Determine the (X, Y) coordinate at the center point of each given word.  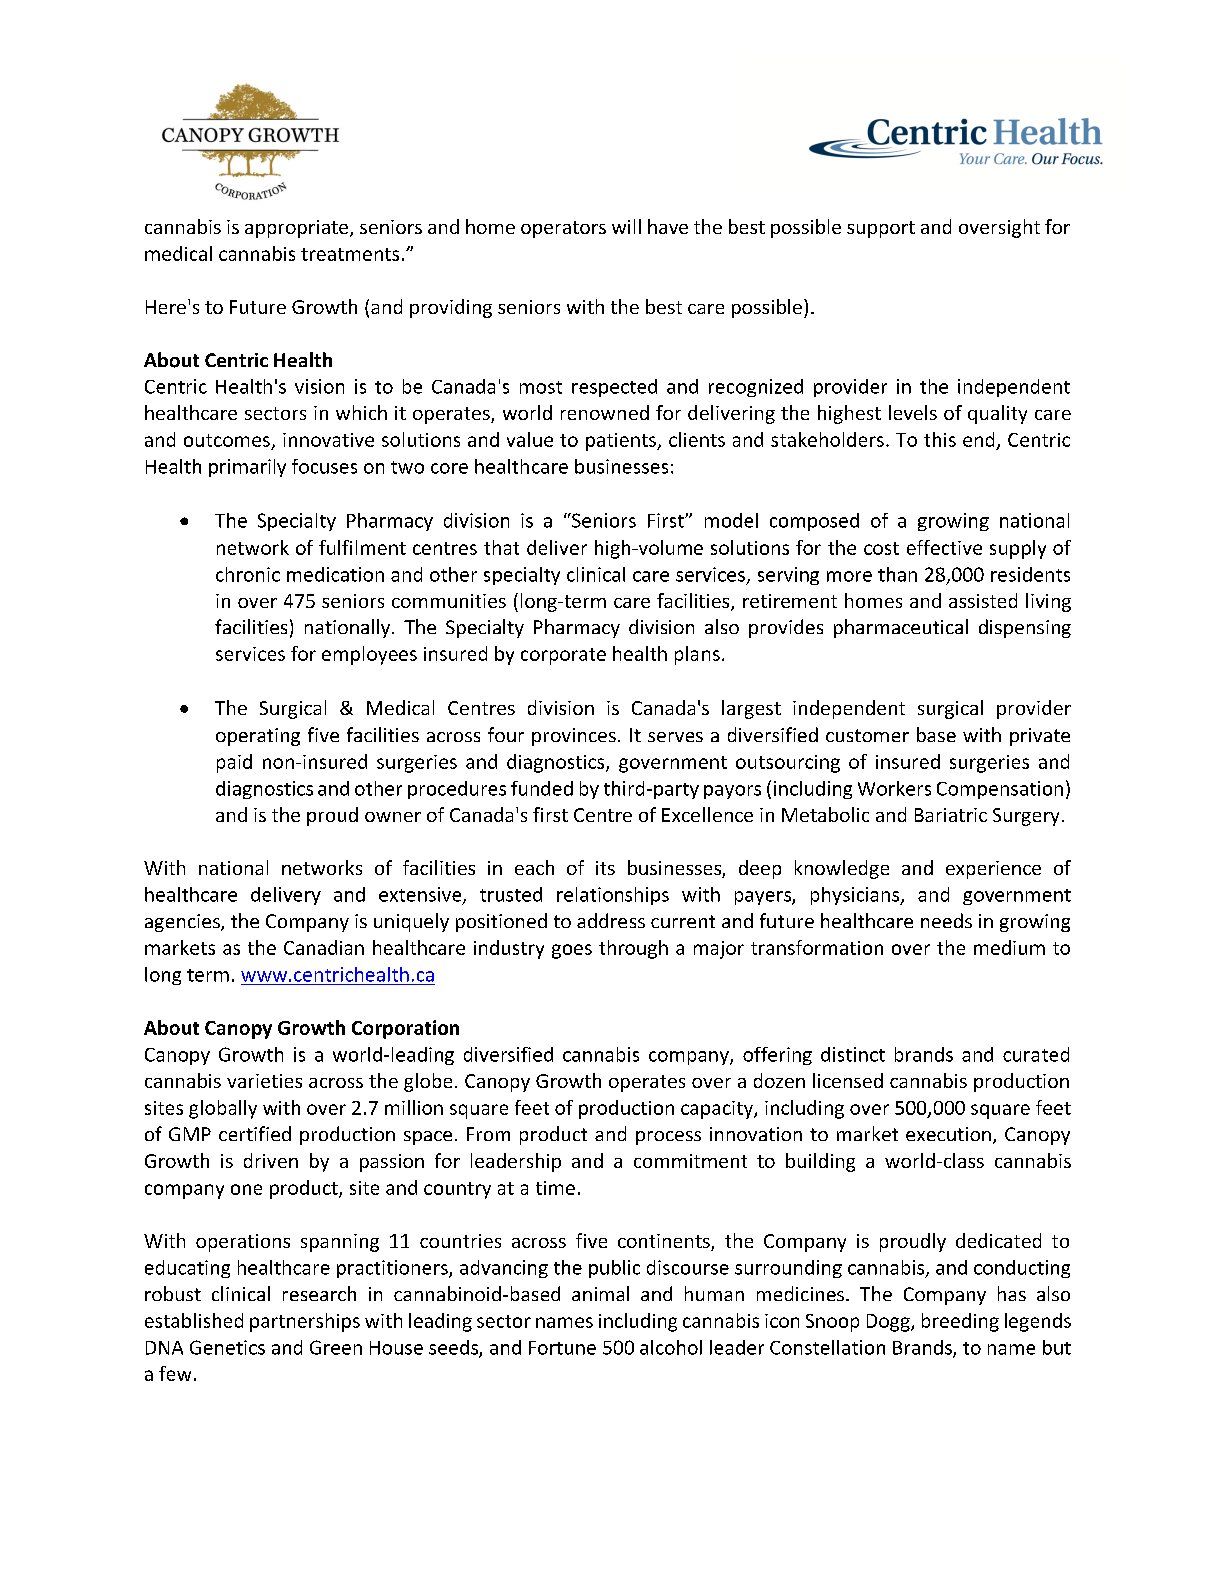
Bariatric (951, 815)
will (626, 226)
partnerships (305, 1322)
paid (234, 763)
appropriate (298, 229)
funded (542, 788)
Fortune (562, 1348)
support (881, 229)
